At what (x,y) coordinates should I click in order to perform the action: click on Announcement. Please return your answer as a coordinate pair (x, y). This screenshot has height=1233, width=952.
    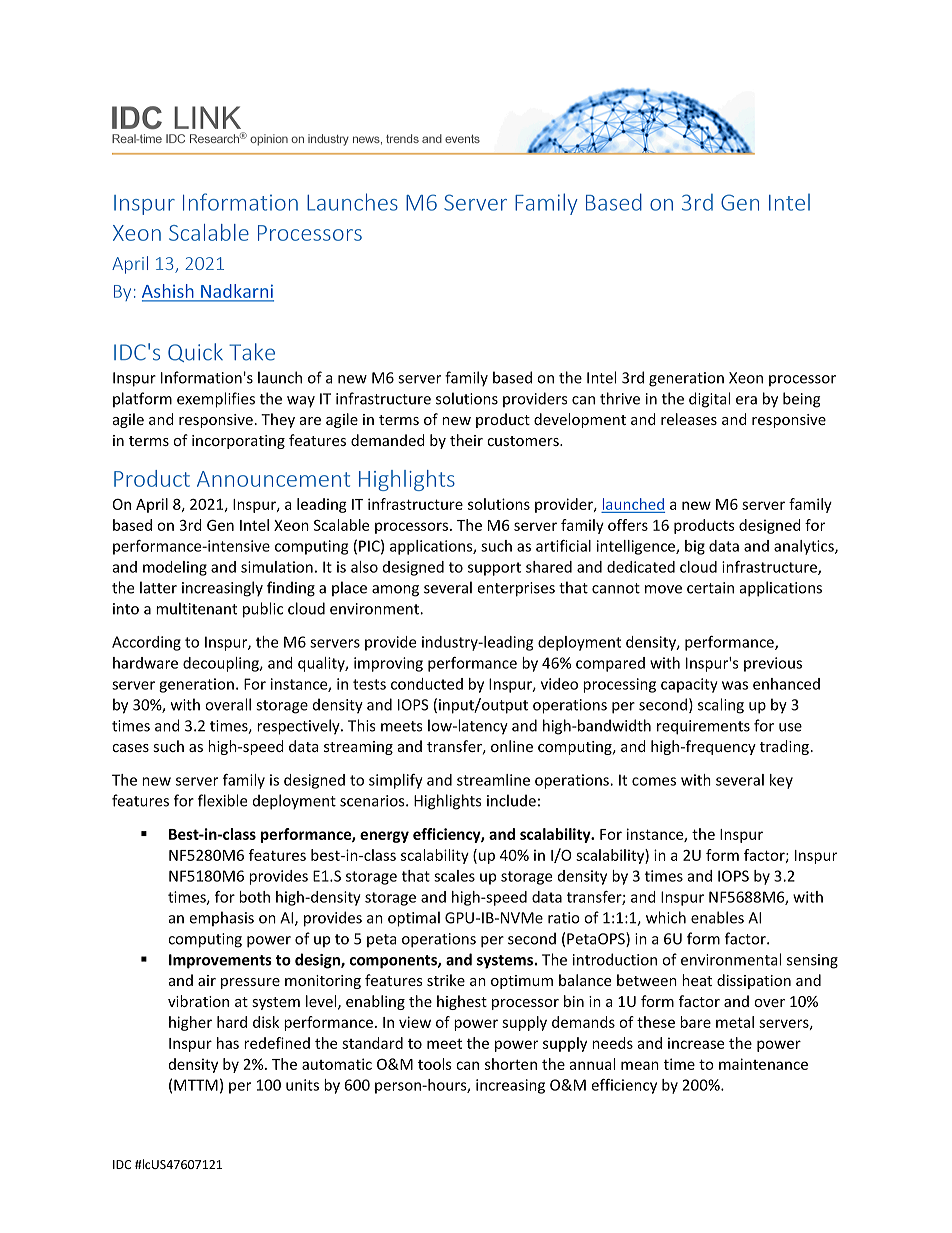
    Looking at the image, I should click on (273, 479).
